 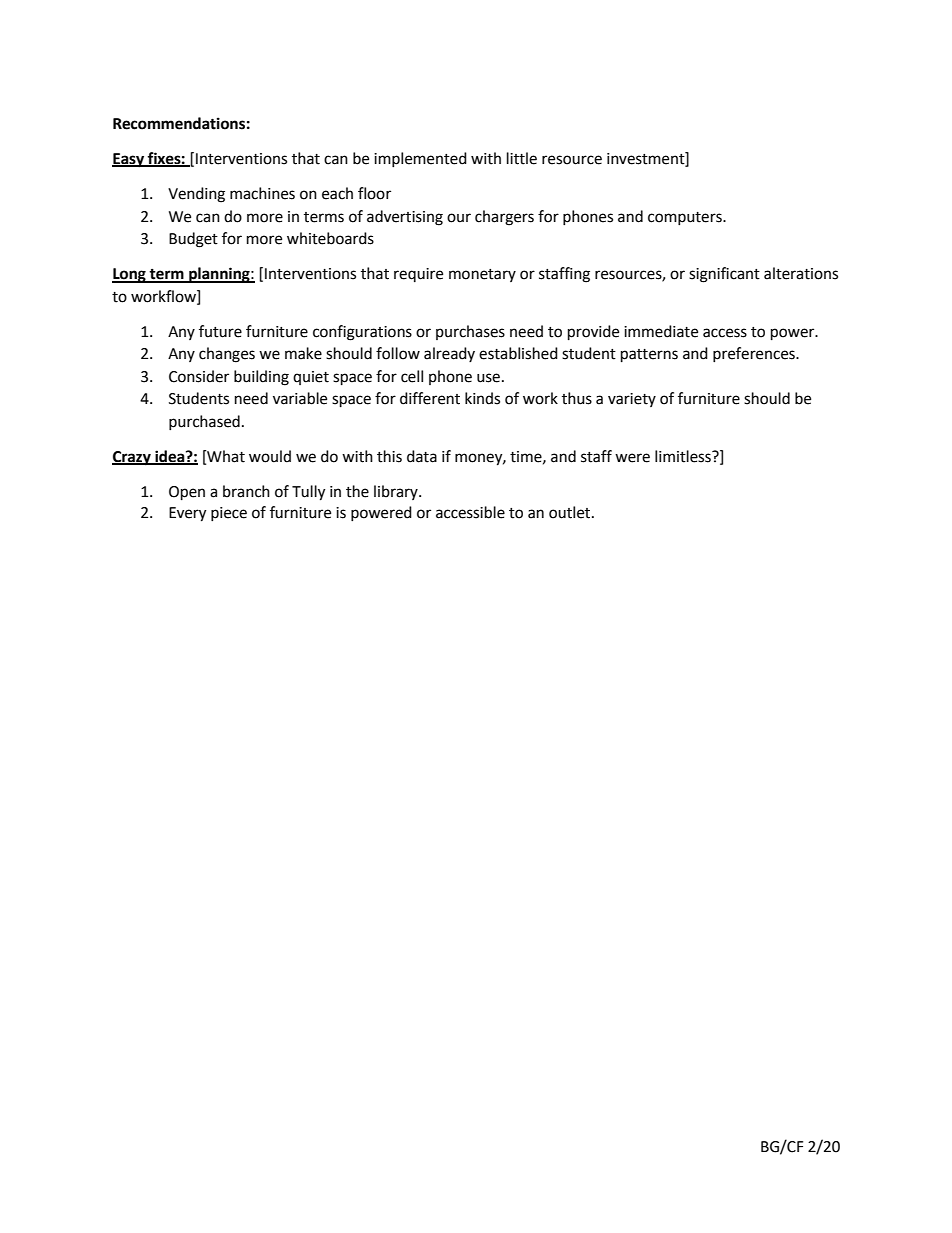 What do you see at coordinates (632, 400) in the screenshot?
I see `variety` at bounding box center [632, 400].
